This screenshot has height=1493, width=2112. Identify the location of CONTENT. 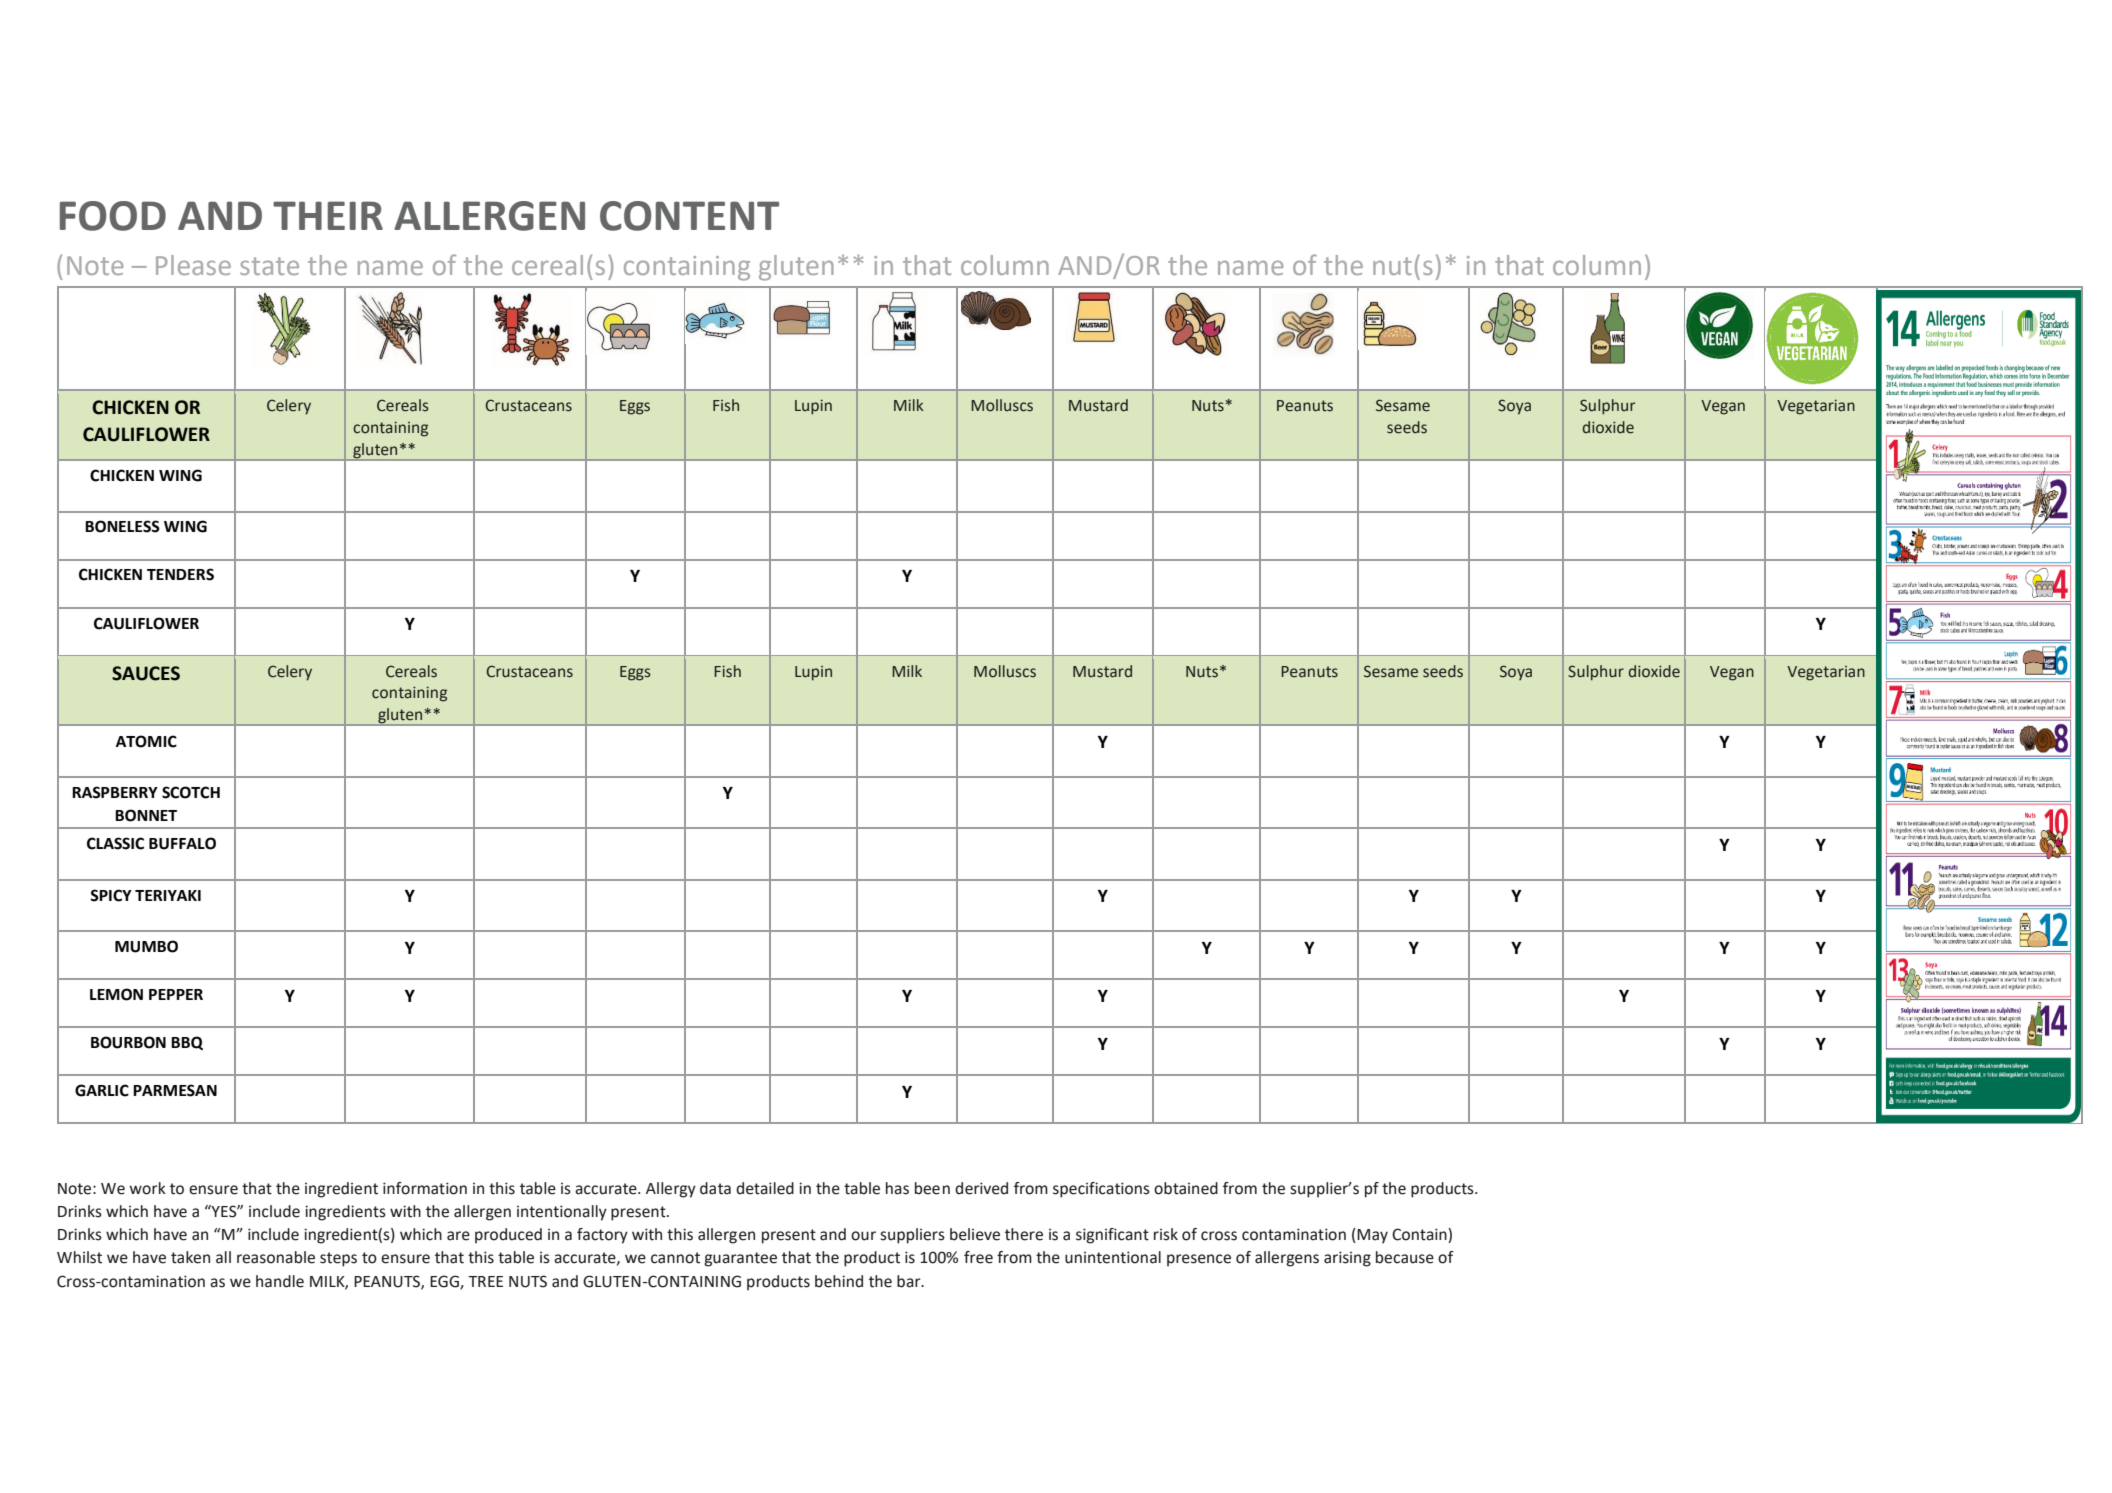
(689, 216).
